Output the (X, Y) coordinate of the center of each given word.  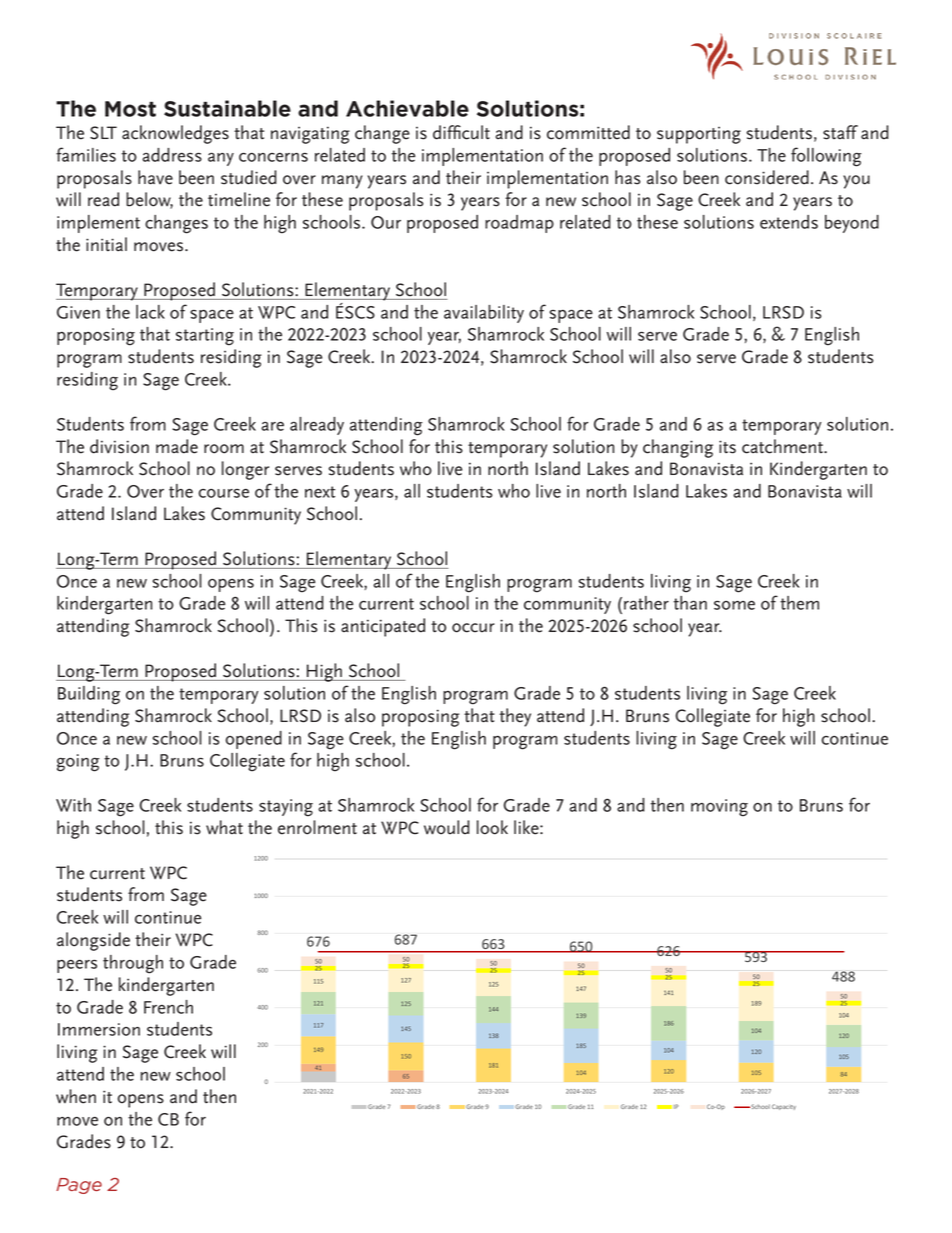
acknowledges (175, 134)
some (734, 605)
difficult (461, 132)
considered (767, 177)
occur (473, 628)
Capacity (784, 1107)
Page (79, 1186)
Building (89, 695)
